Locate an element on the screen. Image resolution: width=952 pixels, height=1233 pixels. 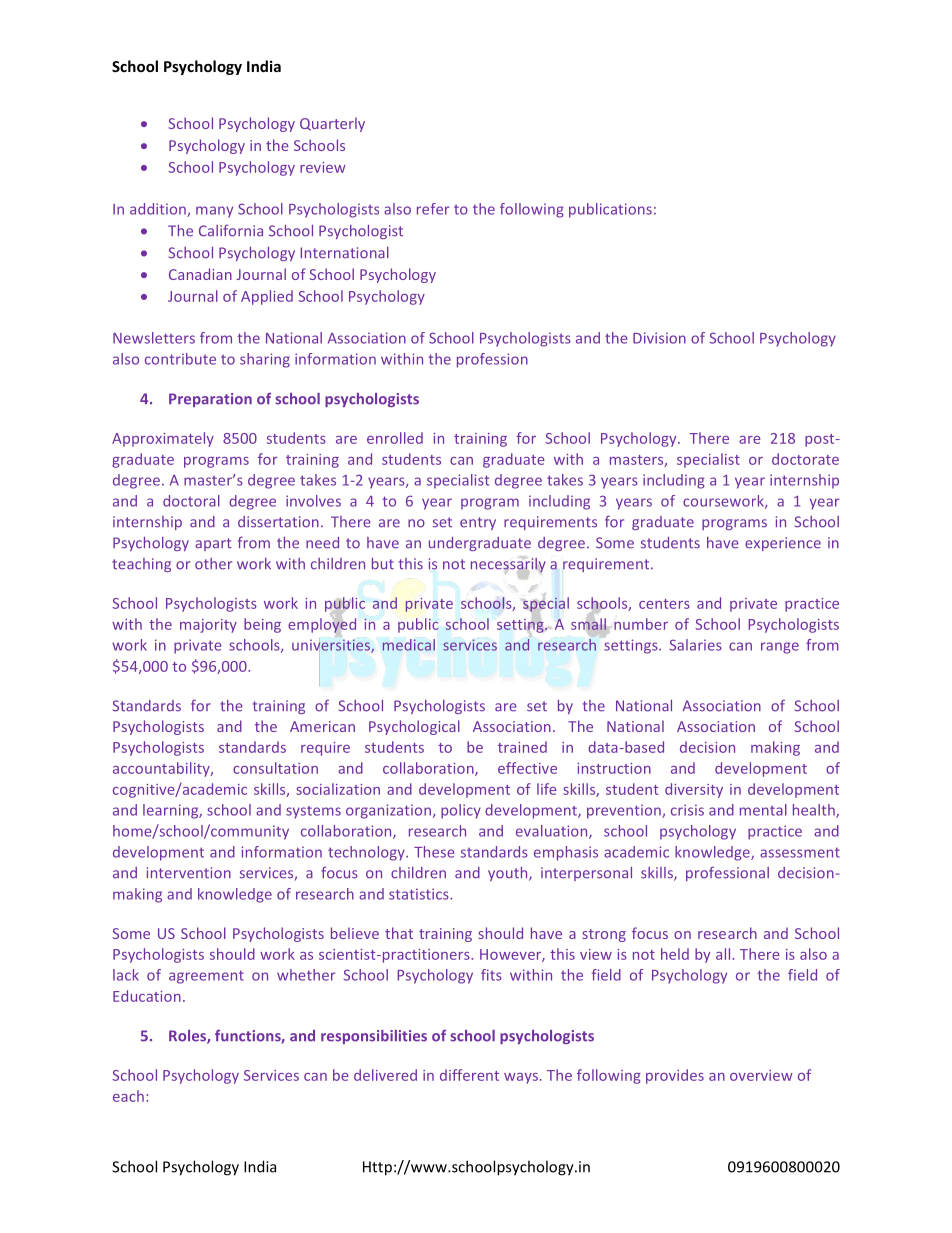
many is located at coordinates (214, 212).
